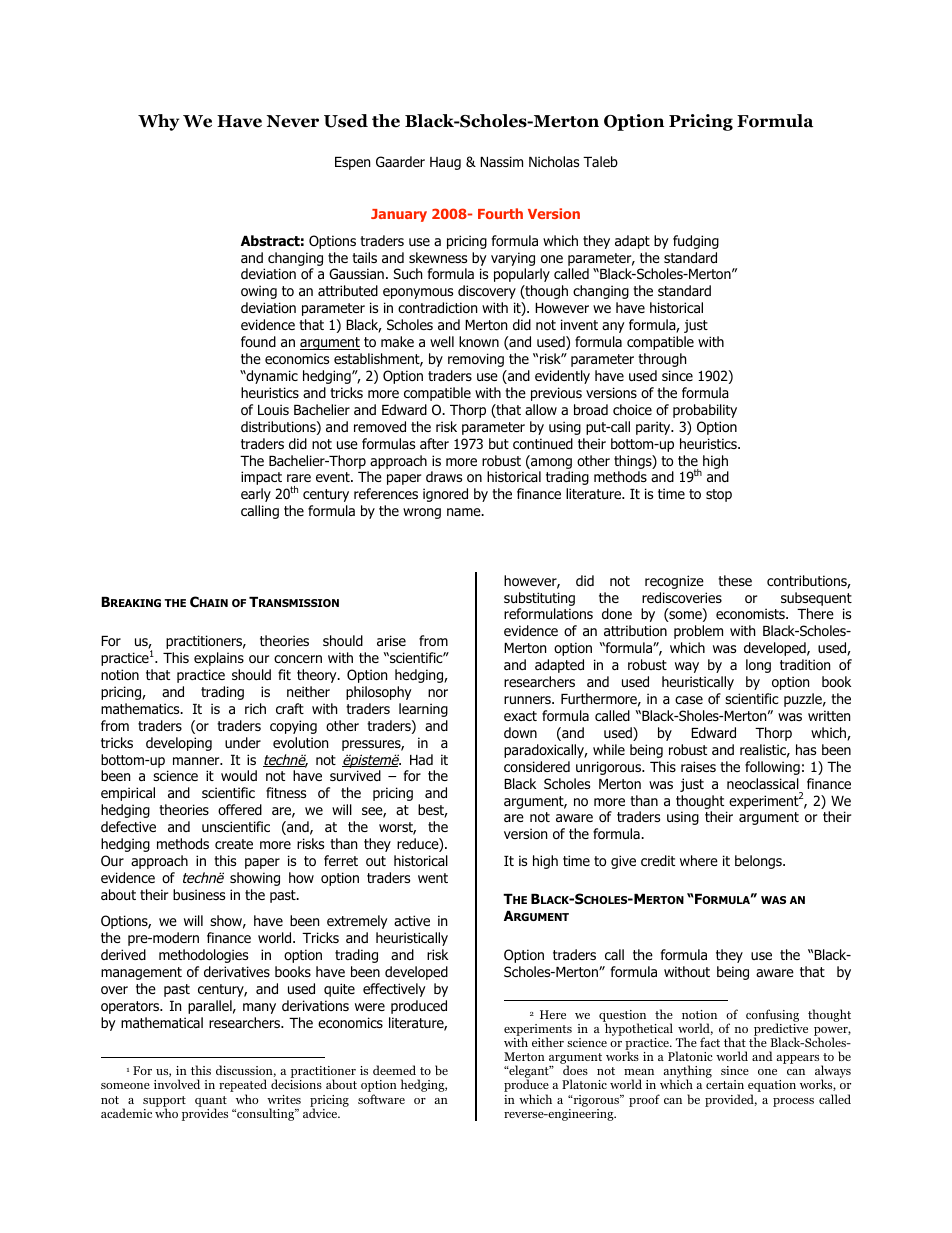 The width and height of the screenshot is (952, 1233). I want to click on fudging, so click(696, 242).
